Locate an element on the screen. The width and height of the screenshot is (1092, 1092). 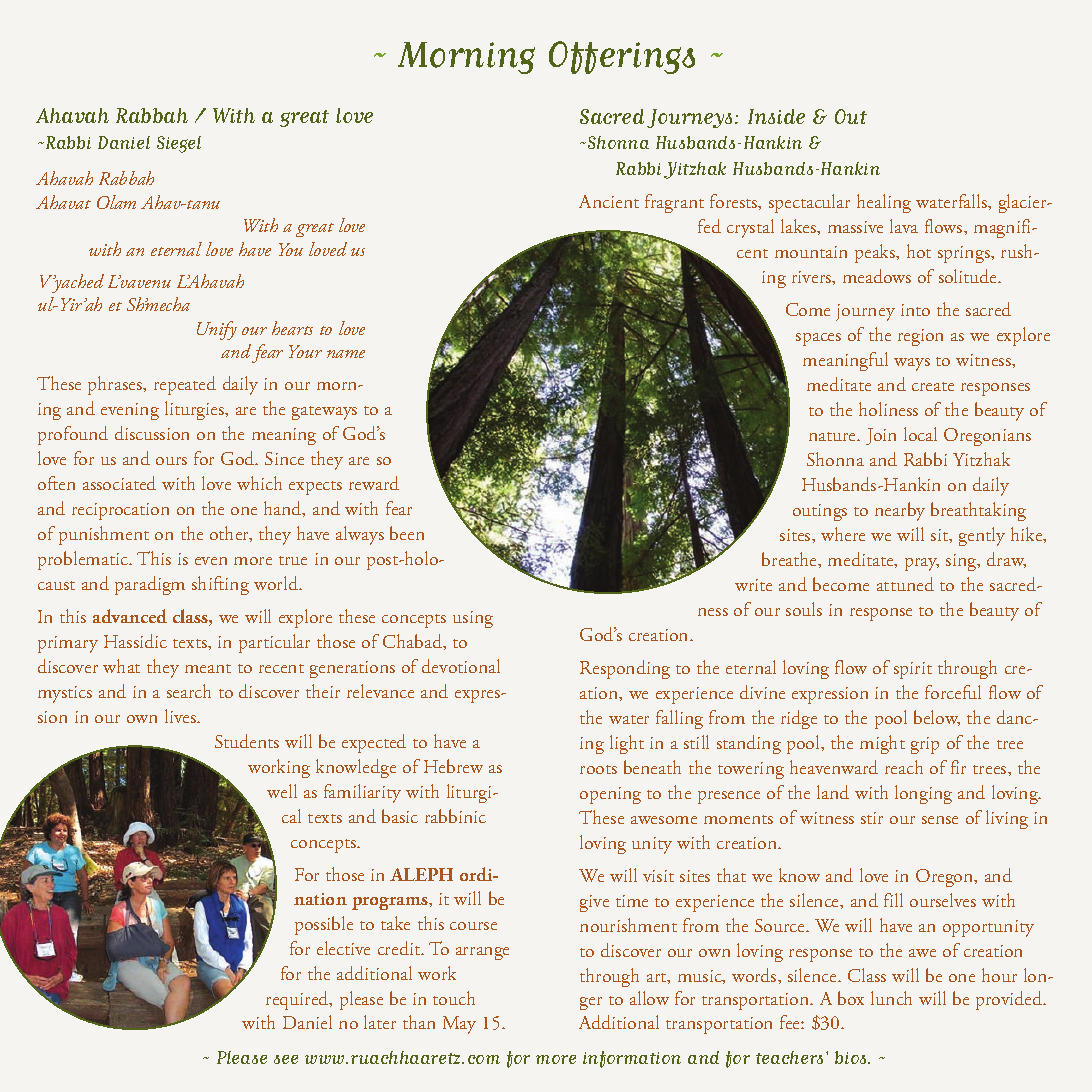
name is located at coordinates (346, 354).
